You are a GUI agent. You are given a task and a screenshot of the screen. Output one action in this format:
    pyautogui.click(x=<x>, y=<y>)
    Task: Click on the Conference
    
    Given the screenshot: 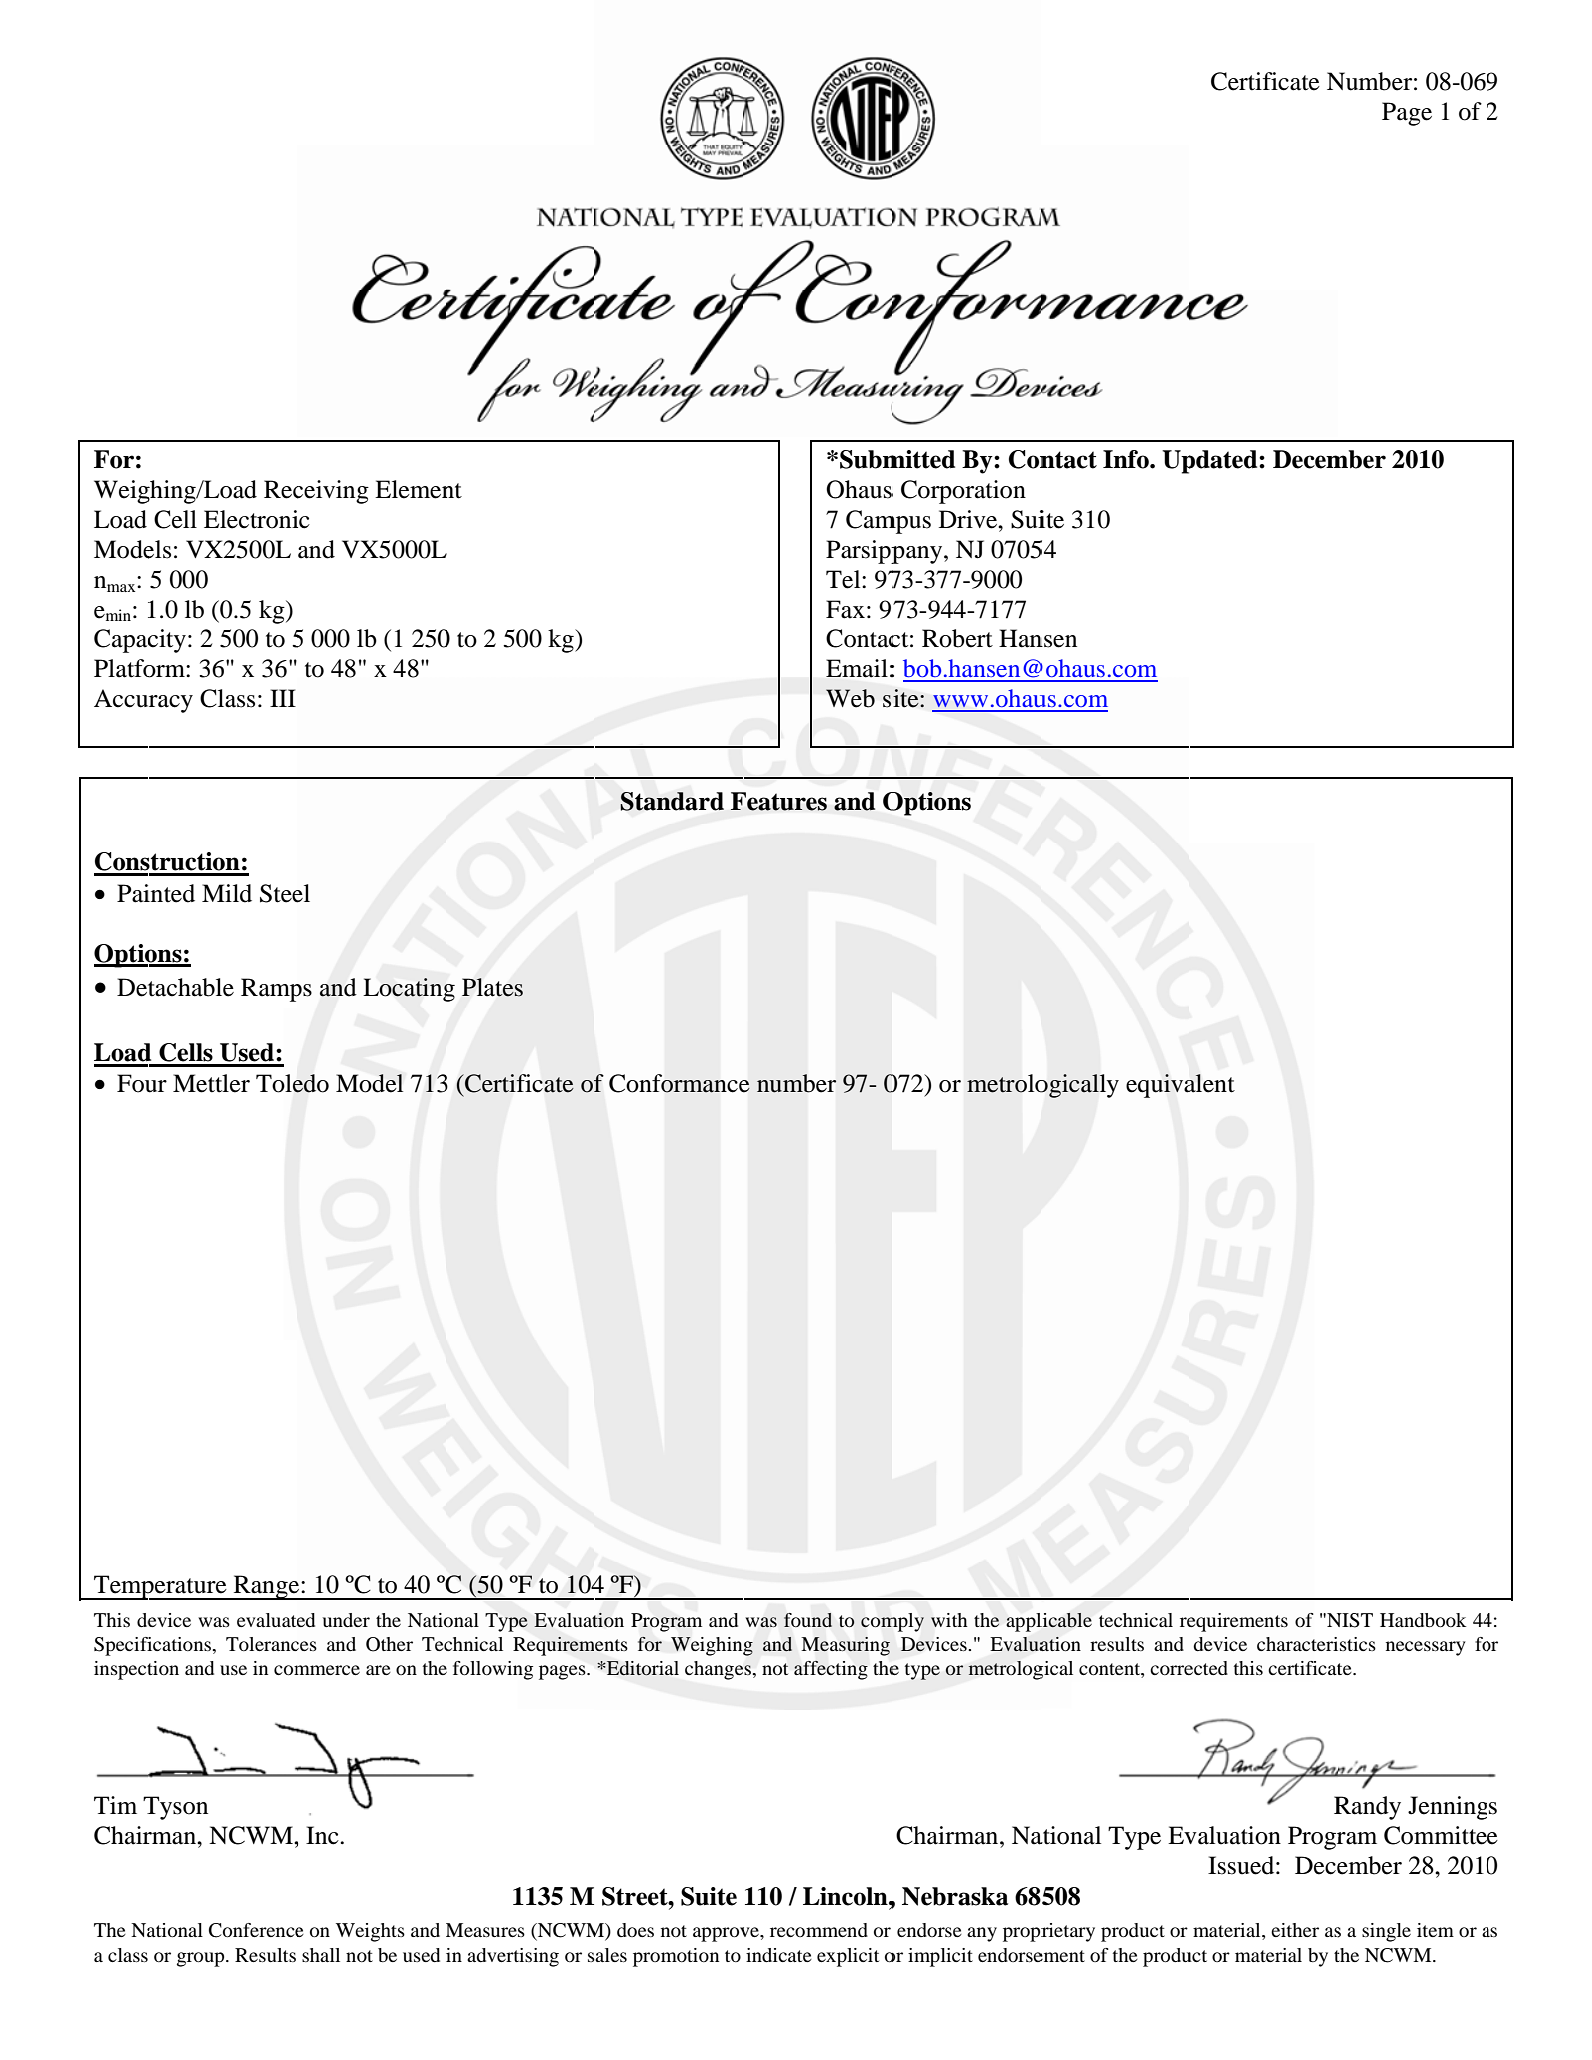 What is the action you would take?
    pyautogui.click(x=256, y=1930)
